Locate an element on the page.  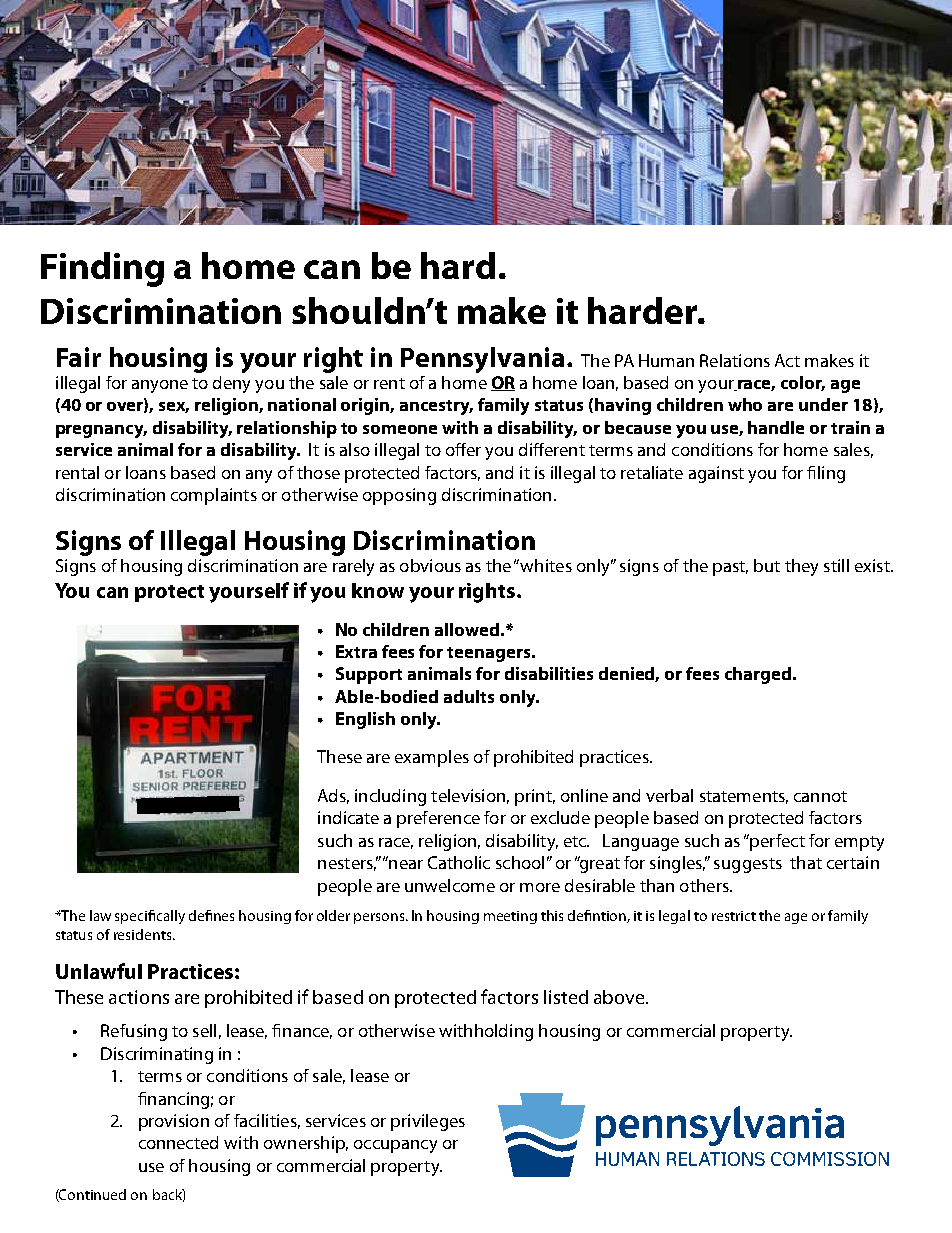
Finding is located at coordinates (102, 269).
